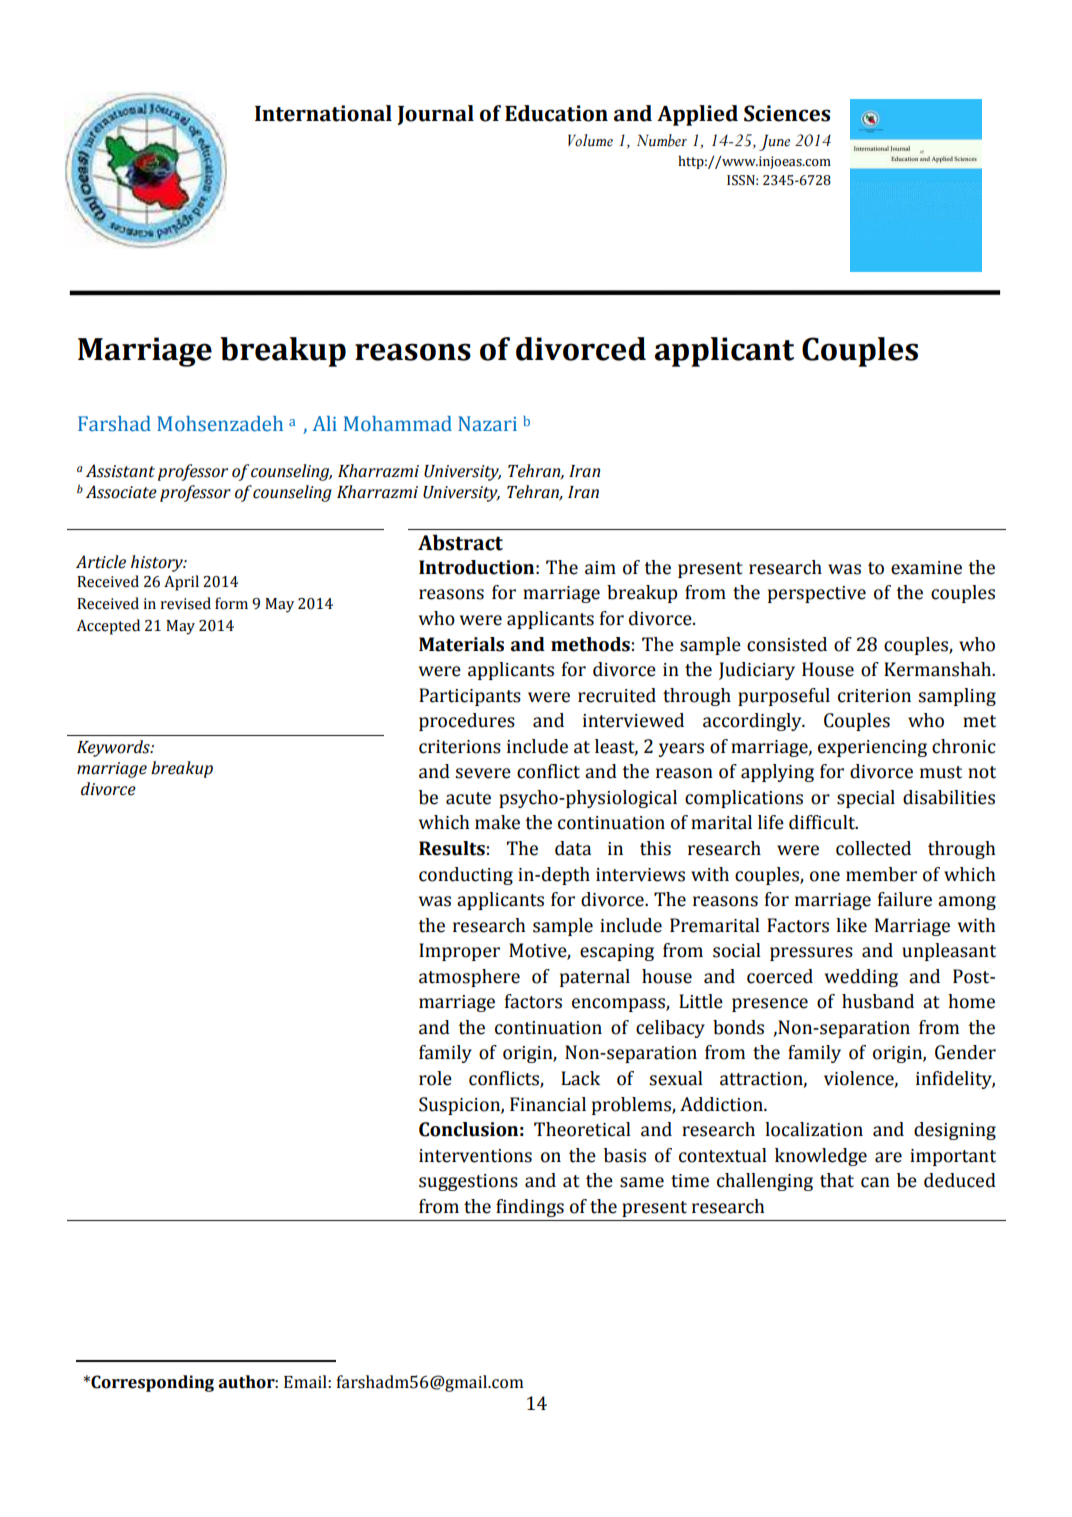 The height and width of the image is (1517, 1072). I want to click on consisted, so click(787, 644).
